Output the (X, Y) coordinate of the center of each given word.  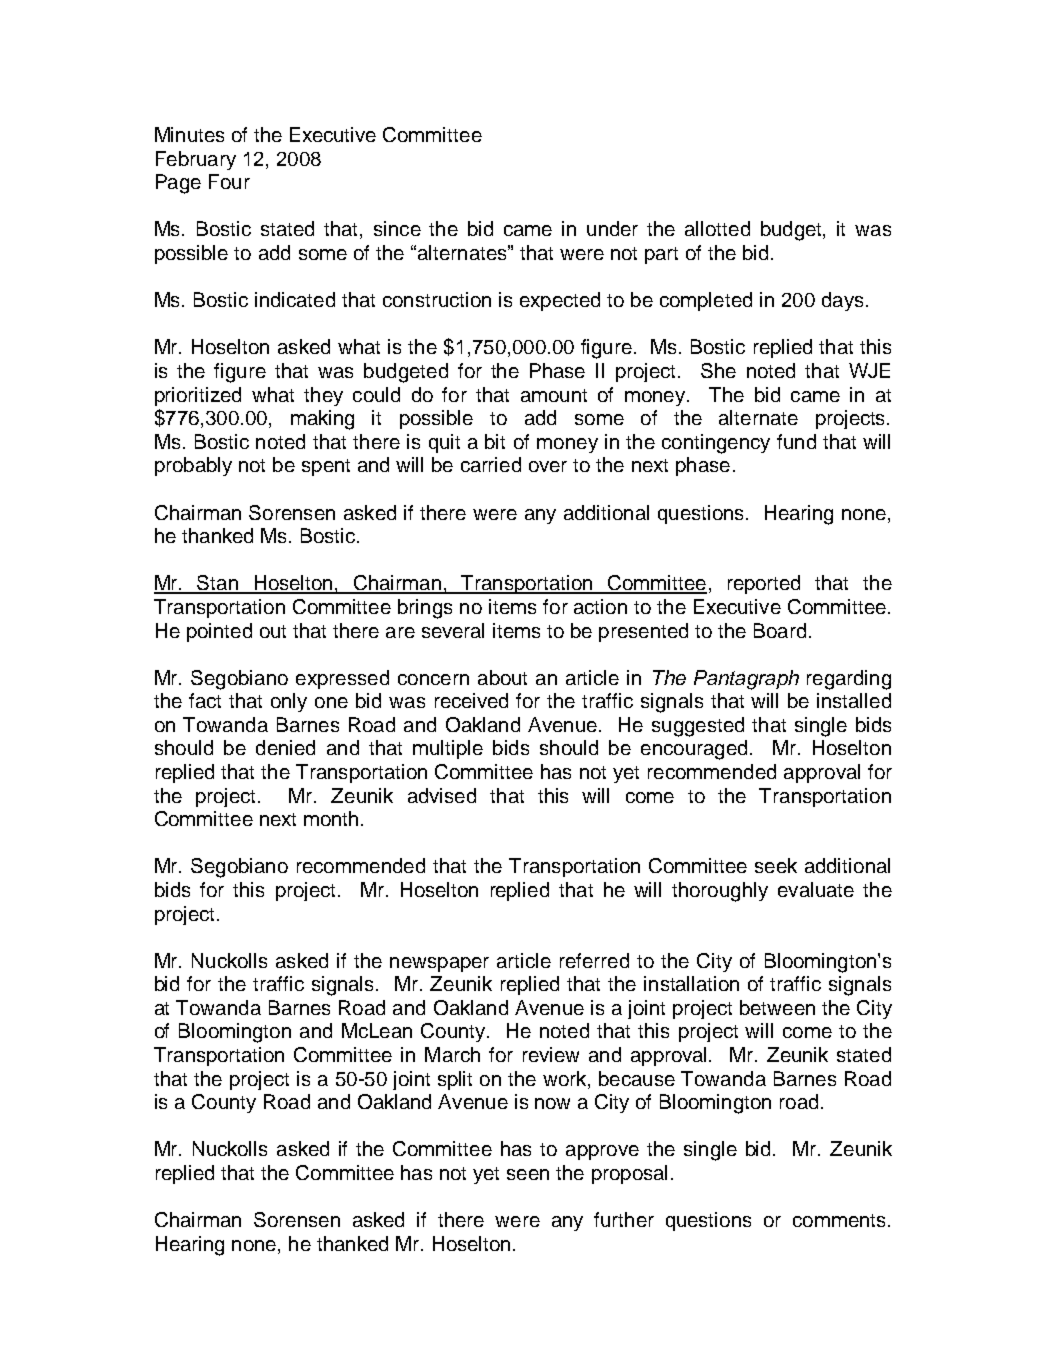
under (612, 228)
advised (442, 795)
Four (229, 181)
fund (796, 441)
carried (491, 464)
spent (326, 467)
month (331, 818)
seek (776, 865)
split (455, 1080)
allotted (717, 228)
